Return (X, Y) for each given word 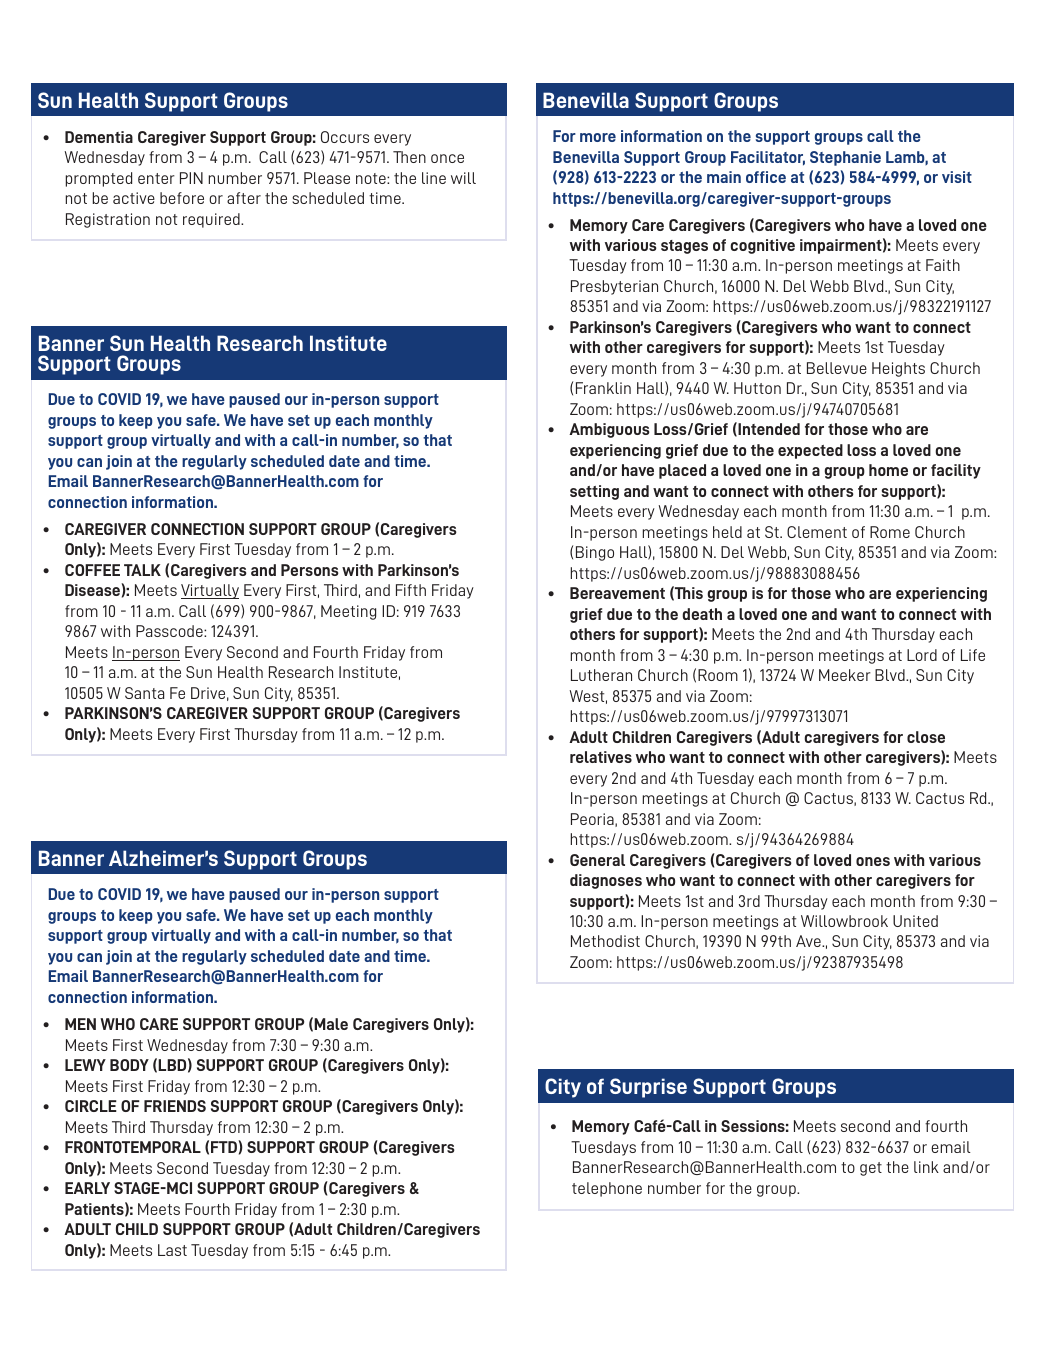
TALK (142, 570)
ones (873, 861)
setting (594, 492)
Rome (890, 532)
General (597, 860)
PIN (191, 178)
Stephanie (845, 158)
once (447, 158)
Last (172, 1250)
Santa (144, 693)
